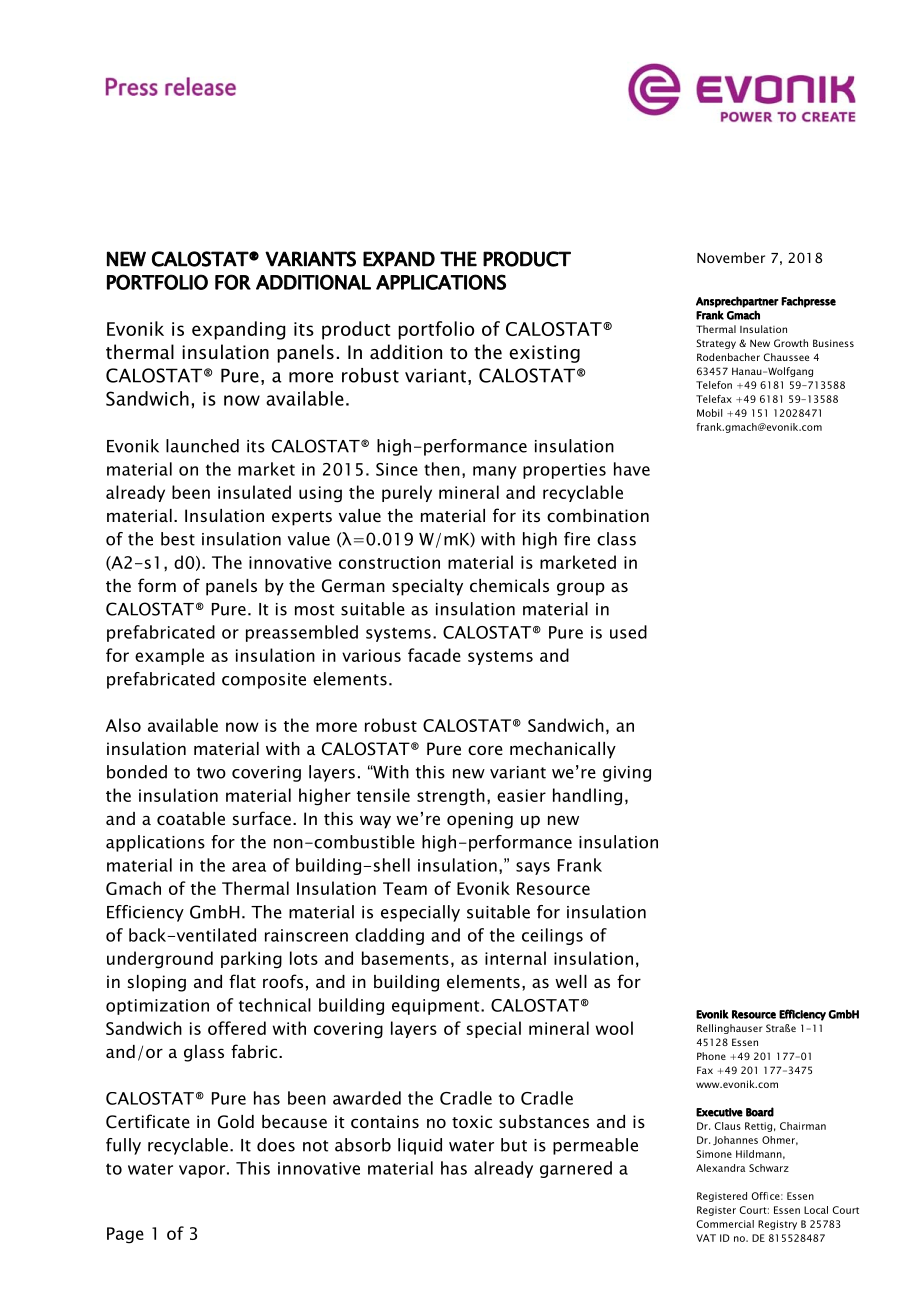 The height and width of the screenshot is (1308, 924). I want to click on many, so click(495, 472).
